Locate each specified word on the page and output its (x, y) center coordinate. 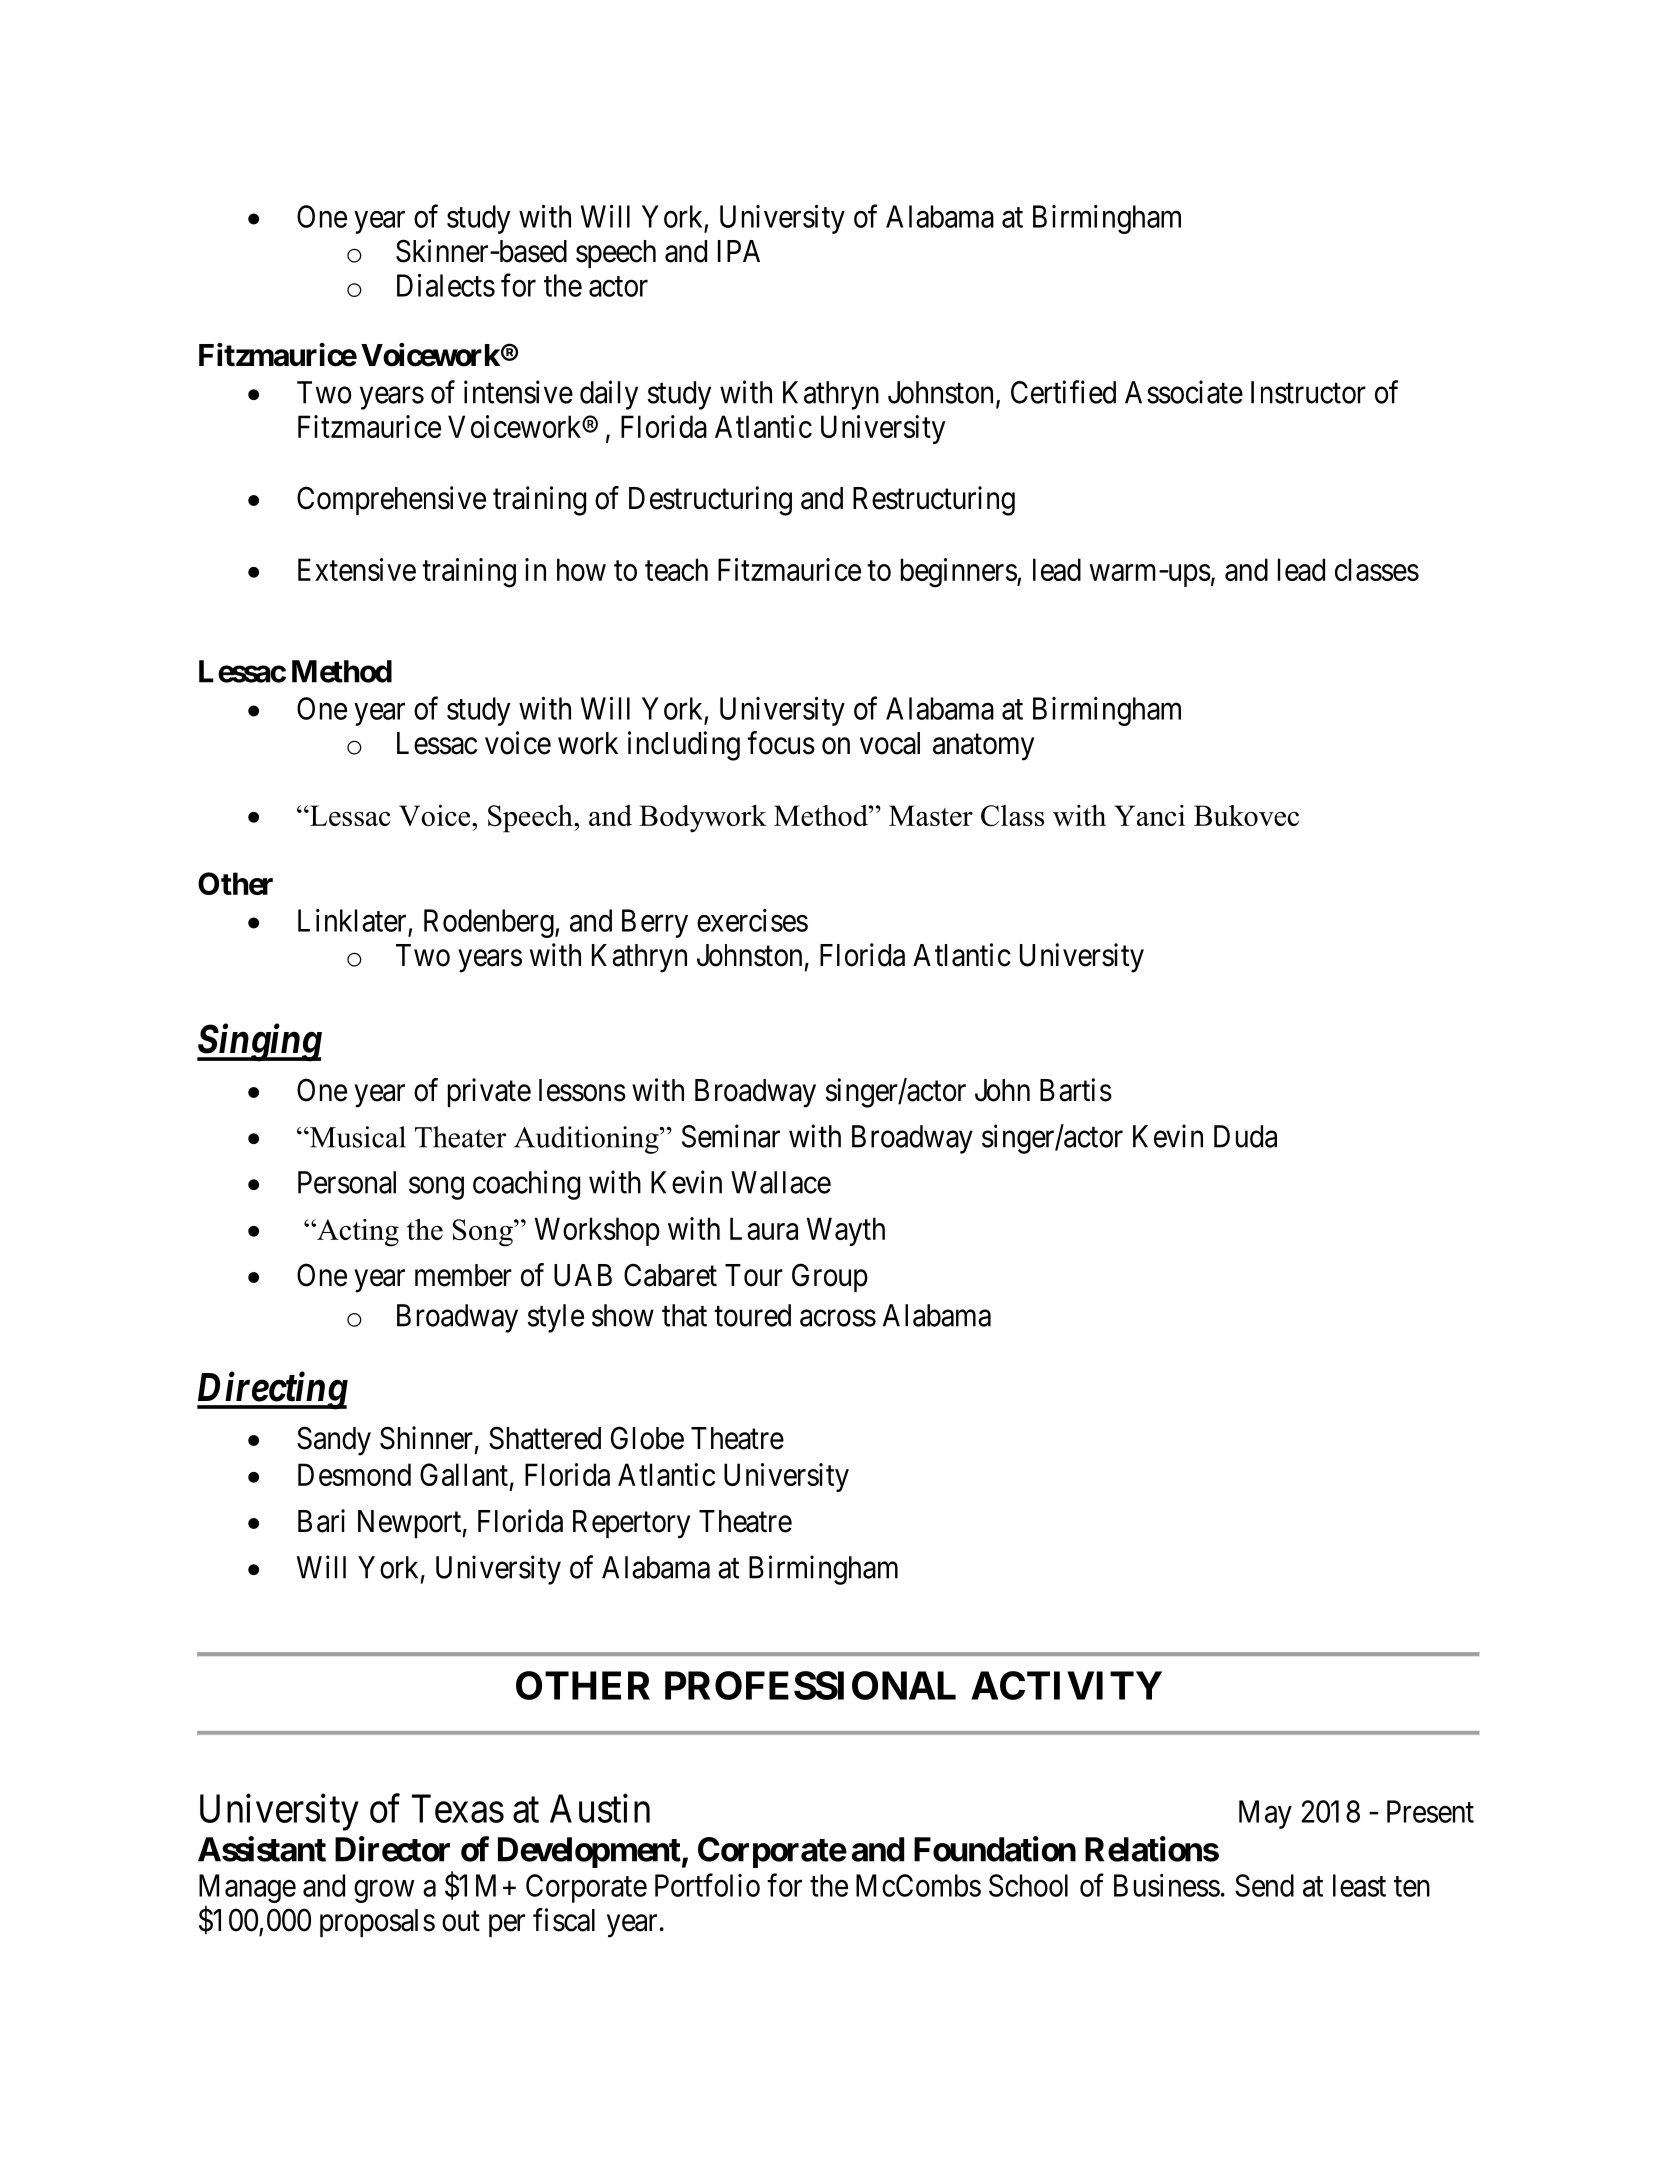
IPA (739, 251)
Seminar (731, 1136)
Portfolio (707, 1885)
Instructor (1308, 392)
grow (384, 1891)
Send (1264, 1885)
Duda (1245, 1136)
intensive (518, 392)
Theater (460, 1137)
